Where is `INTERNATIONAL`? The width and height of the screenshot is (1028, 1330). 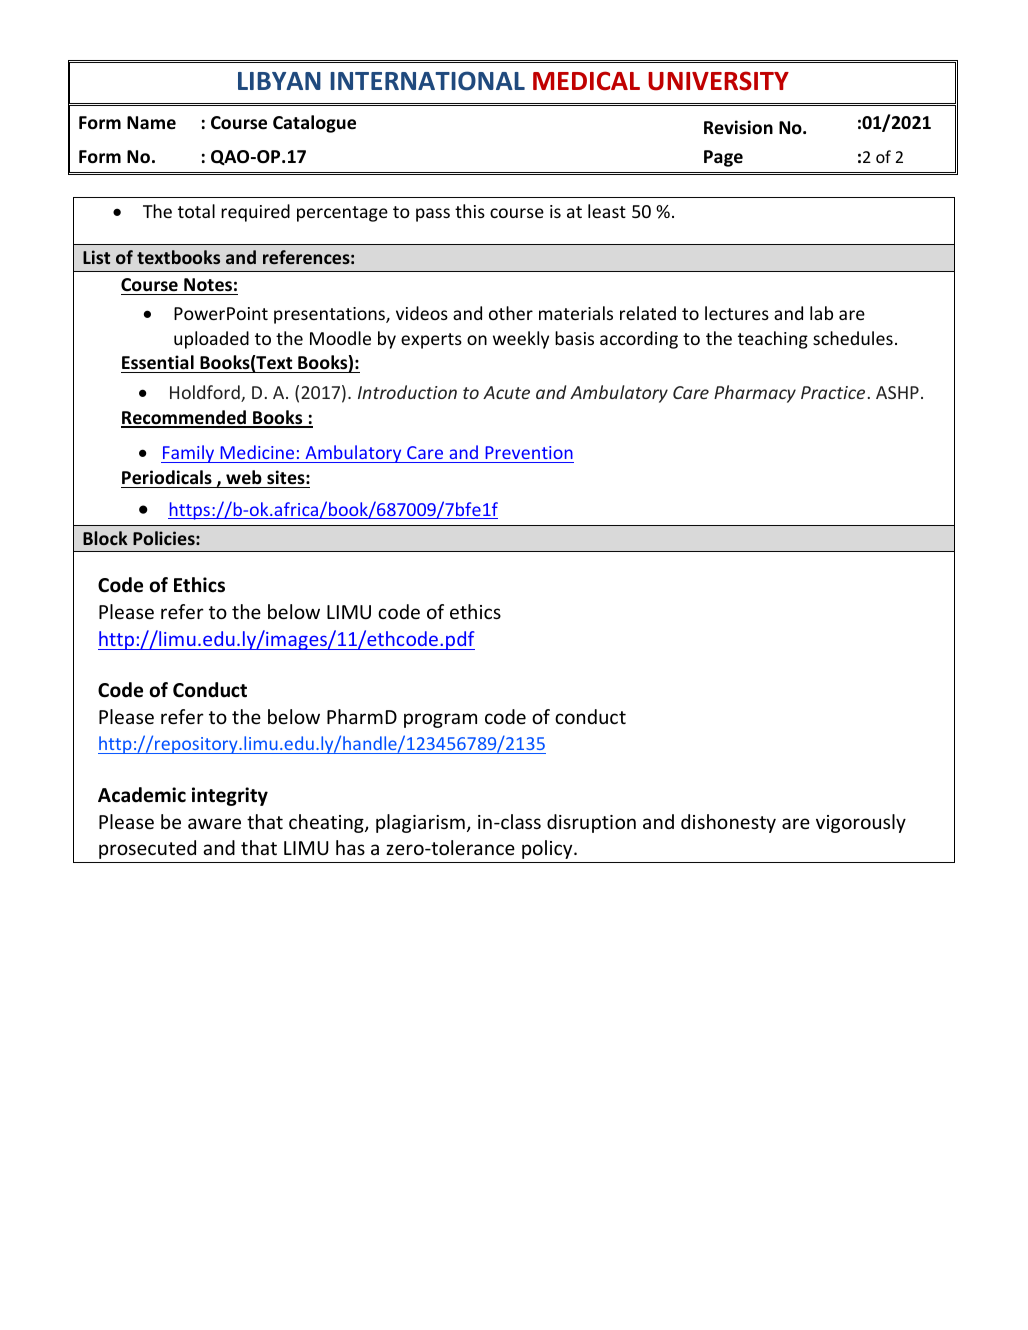
INTERNATIONAL is located at coordinates (427, 81).
